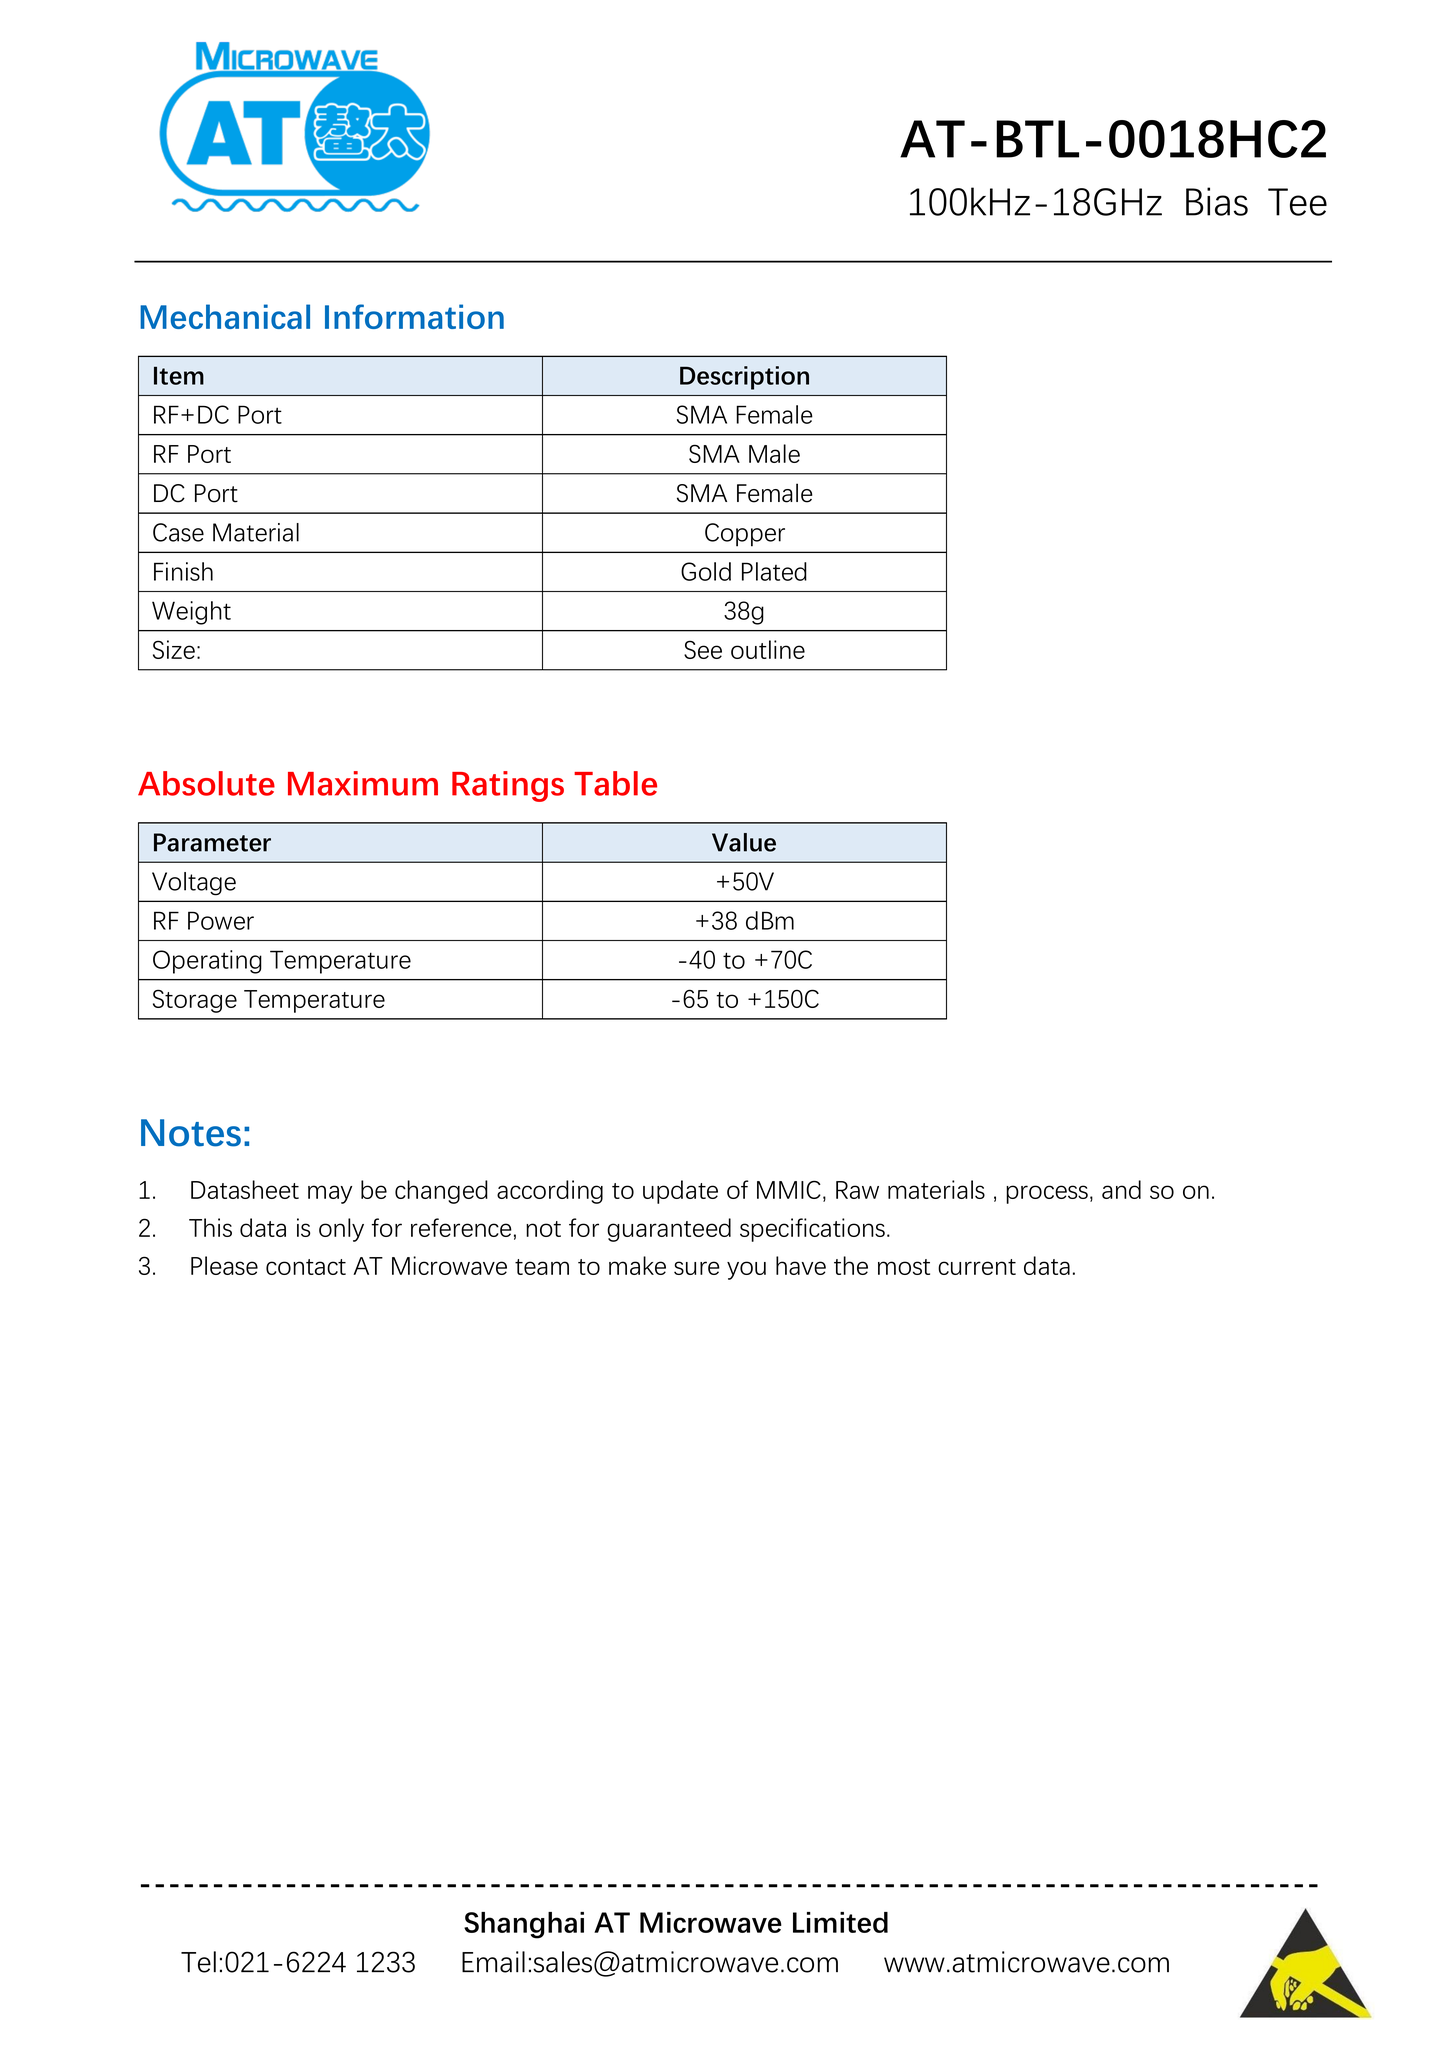  Describe the element at coordinates (191, 613) in the image. I see `Weight` at that location.
